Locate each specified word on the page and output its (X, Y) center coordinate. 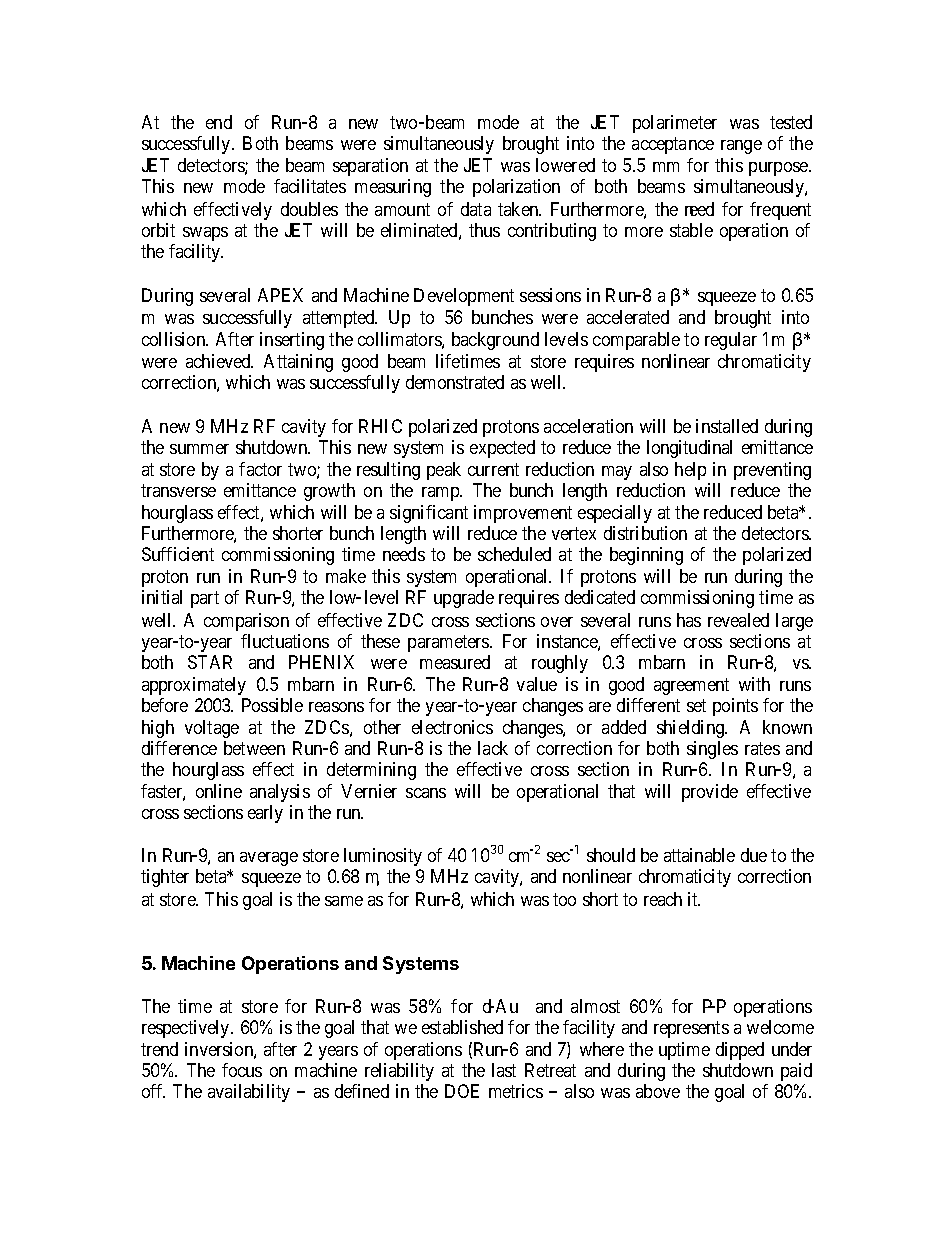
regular (731, 341)
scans (426, 793)
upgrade (464, 599)
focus (242, 1070)
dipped (740, 1051)
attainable (699, 855)
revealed (738, 620)
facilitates (310, 186)
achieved (219, 361)
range (741, 147)
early (265, 814)
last (504, 1070)
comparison (246, 622)
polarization (516, 188)
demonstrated (455, 382)
